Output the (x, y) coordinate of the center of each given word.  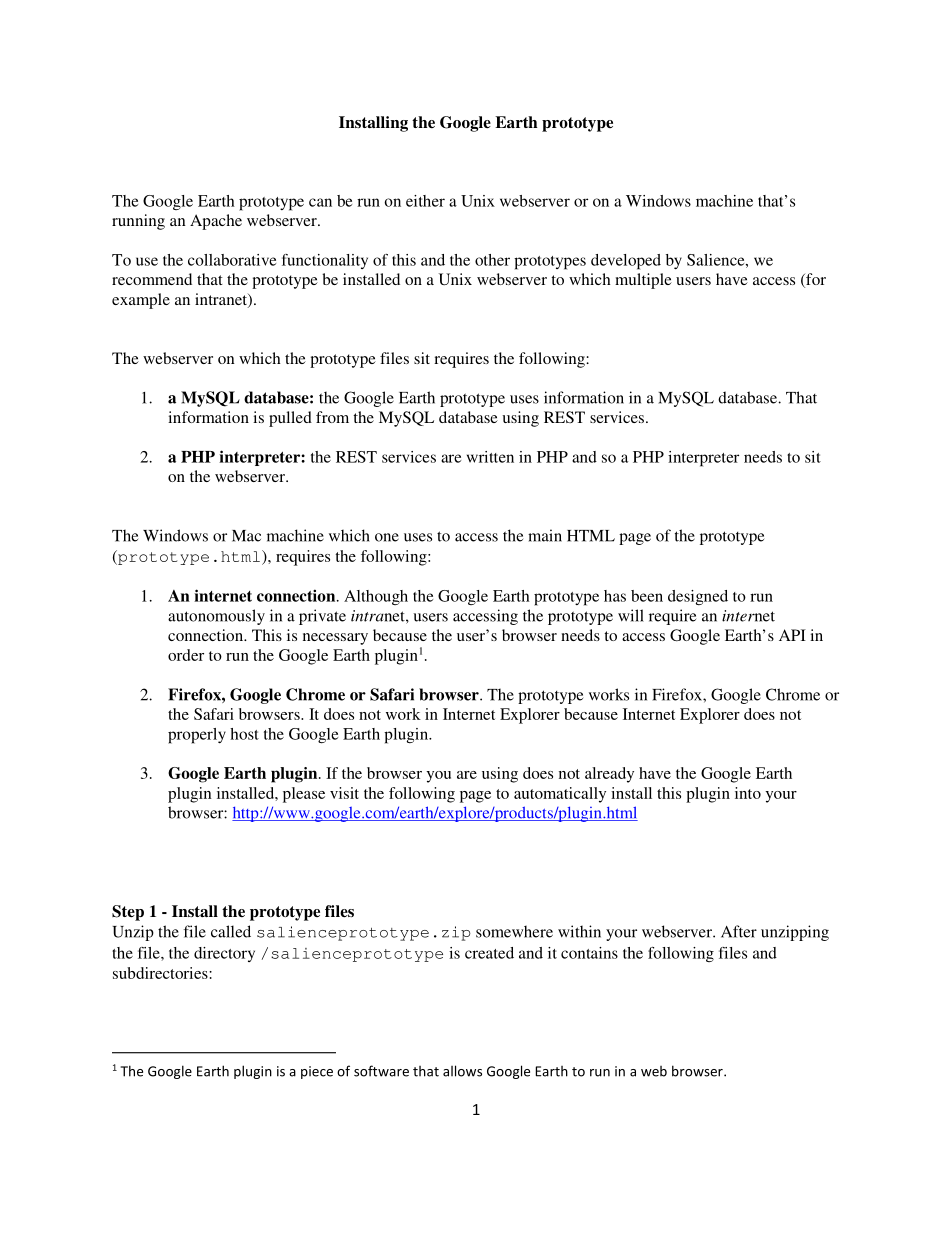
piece (317, 1072)
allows (462, 1071)
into (748, 793)
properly (197, 736)
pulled (290, 419)
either (425, 201)
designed (698, 597)
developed (626, 262)
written (490, 457)
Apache (216, 222)
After (739, 931)
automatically (560, 795)
